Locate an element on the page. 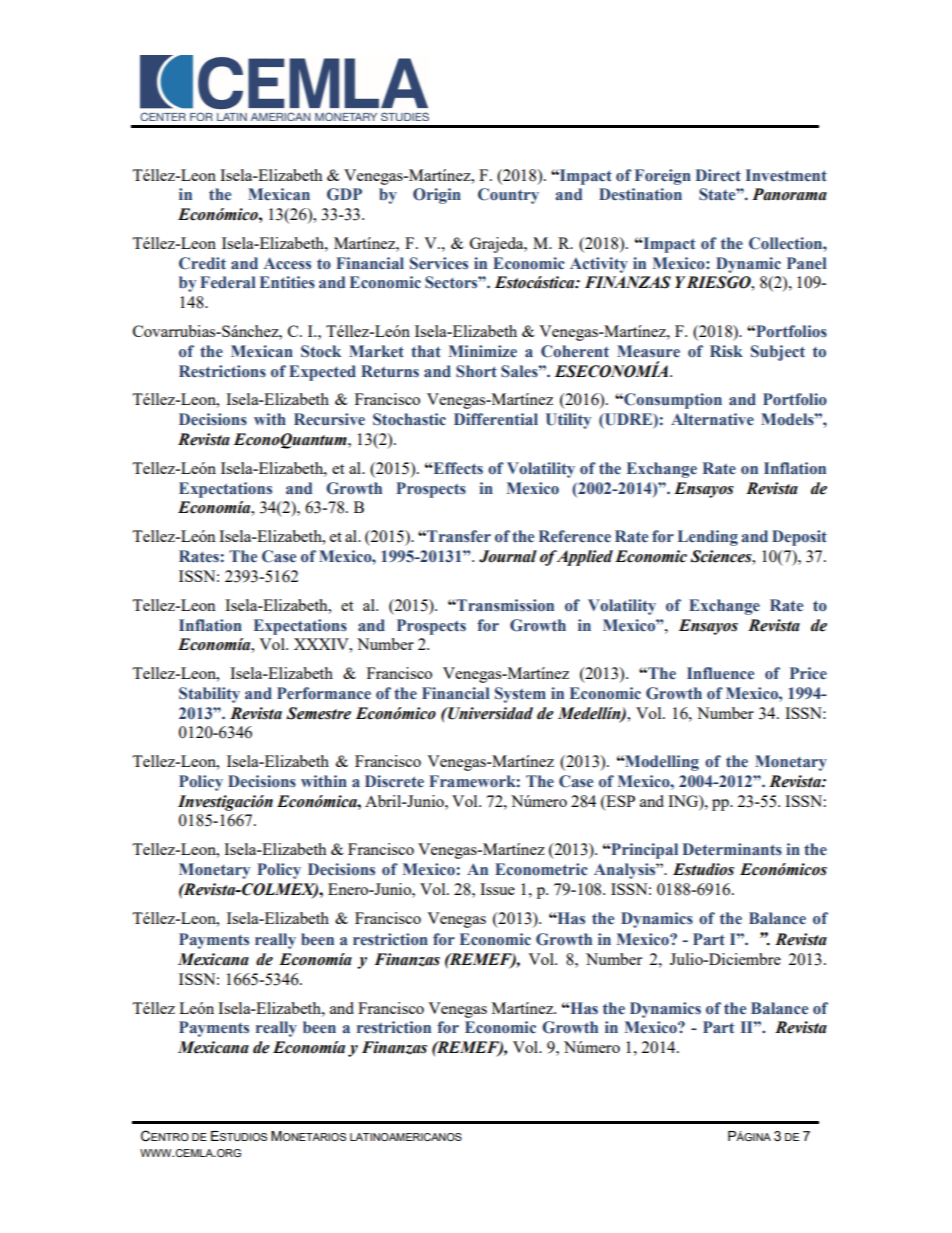 This page has width=952, height=1233. Differential is located at coordinates (496, 419).
